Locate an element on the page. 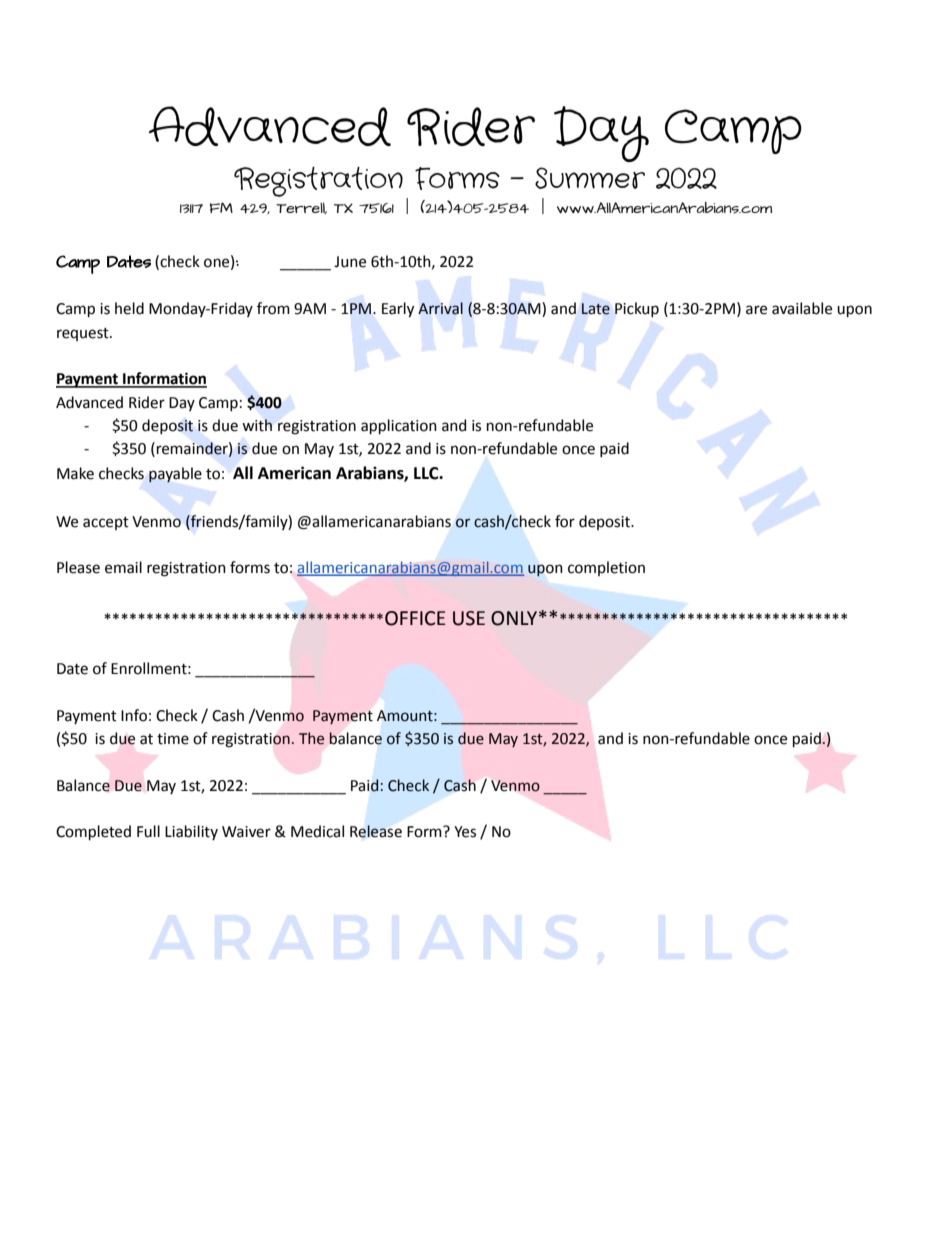 The width and height of the page is (952, 1233). Yes is located at coordinates (465, 832).
